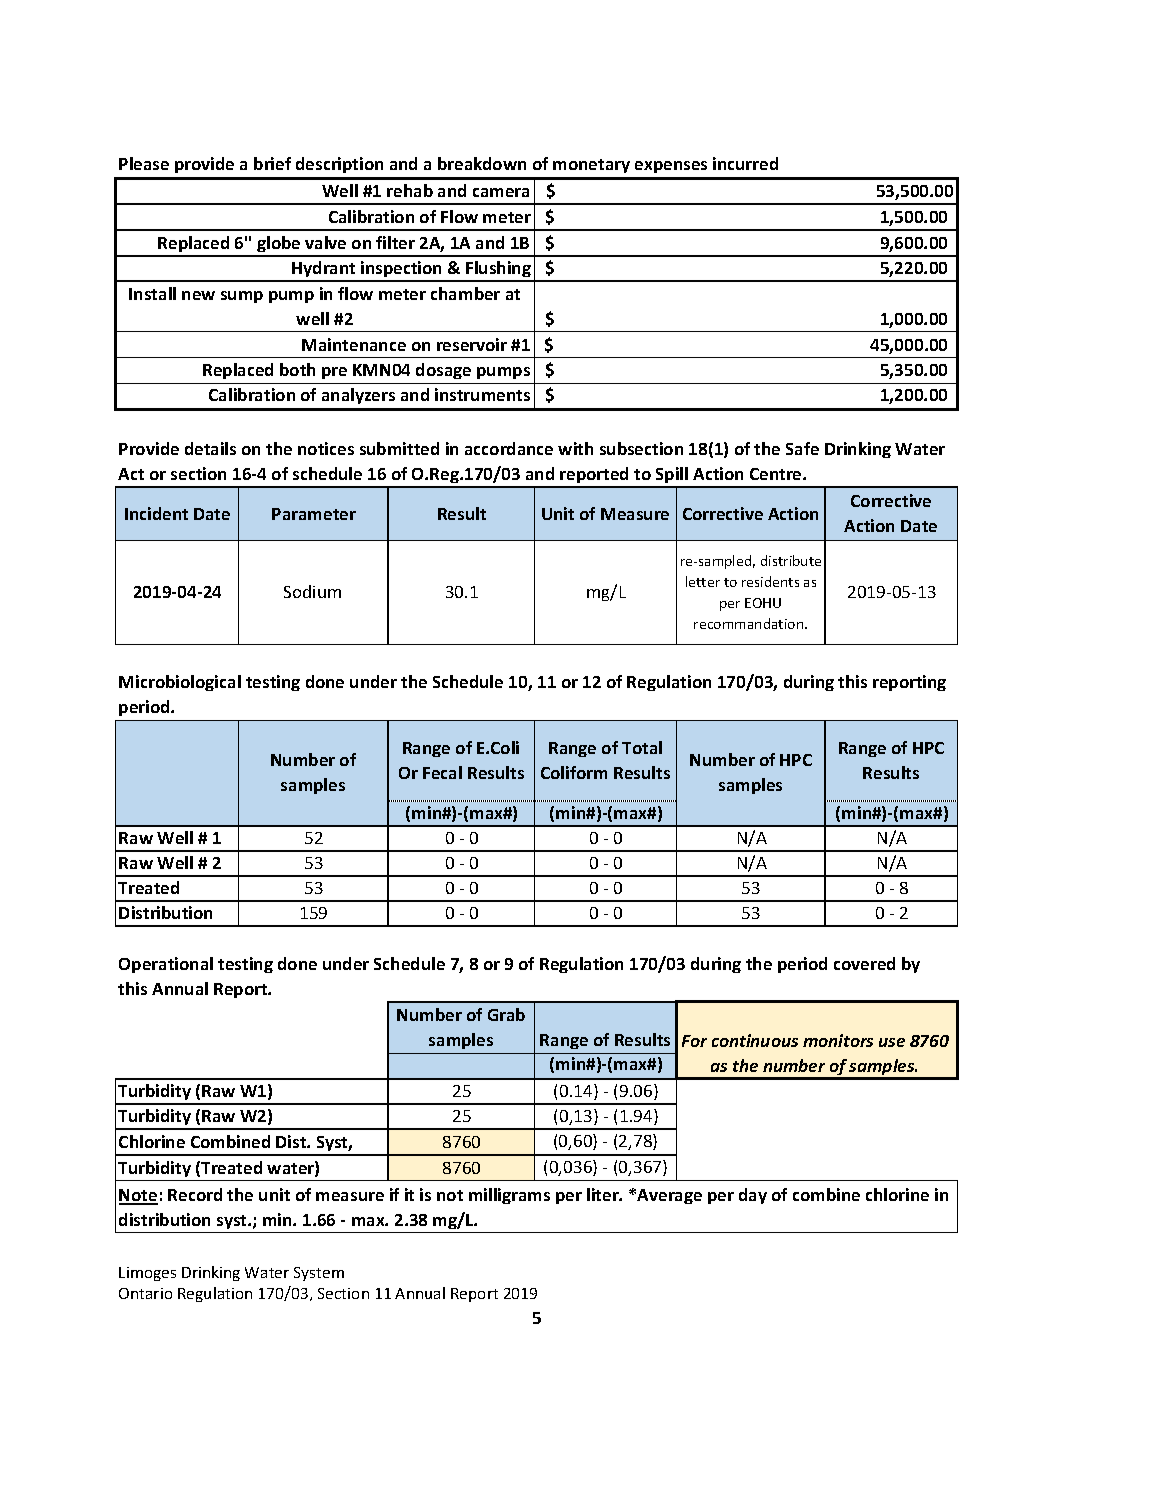 The image size is (1149, 1487). What do you see at coordinates (864, 963) in the image?
I see `covered` at bounding box center [864, 963].
